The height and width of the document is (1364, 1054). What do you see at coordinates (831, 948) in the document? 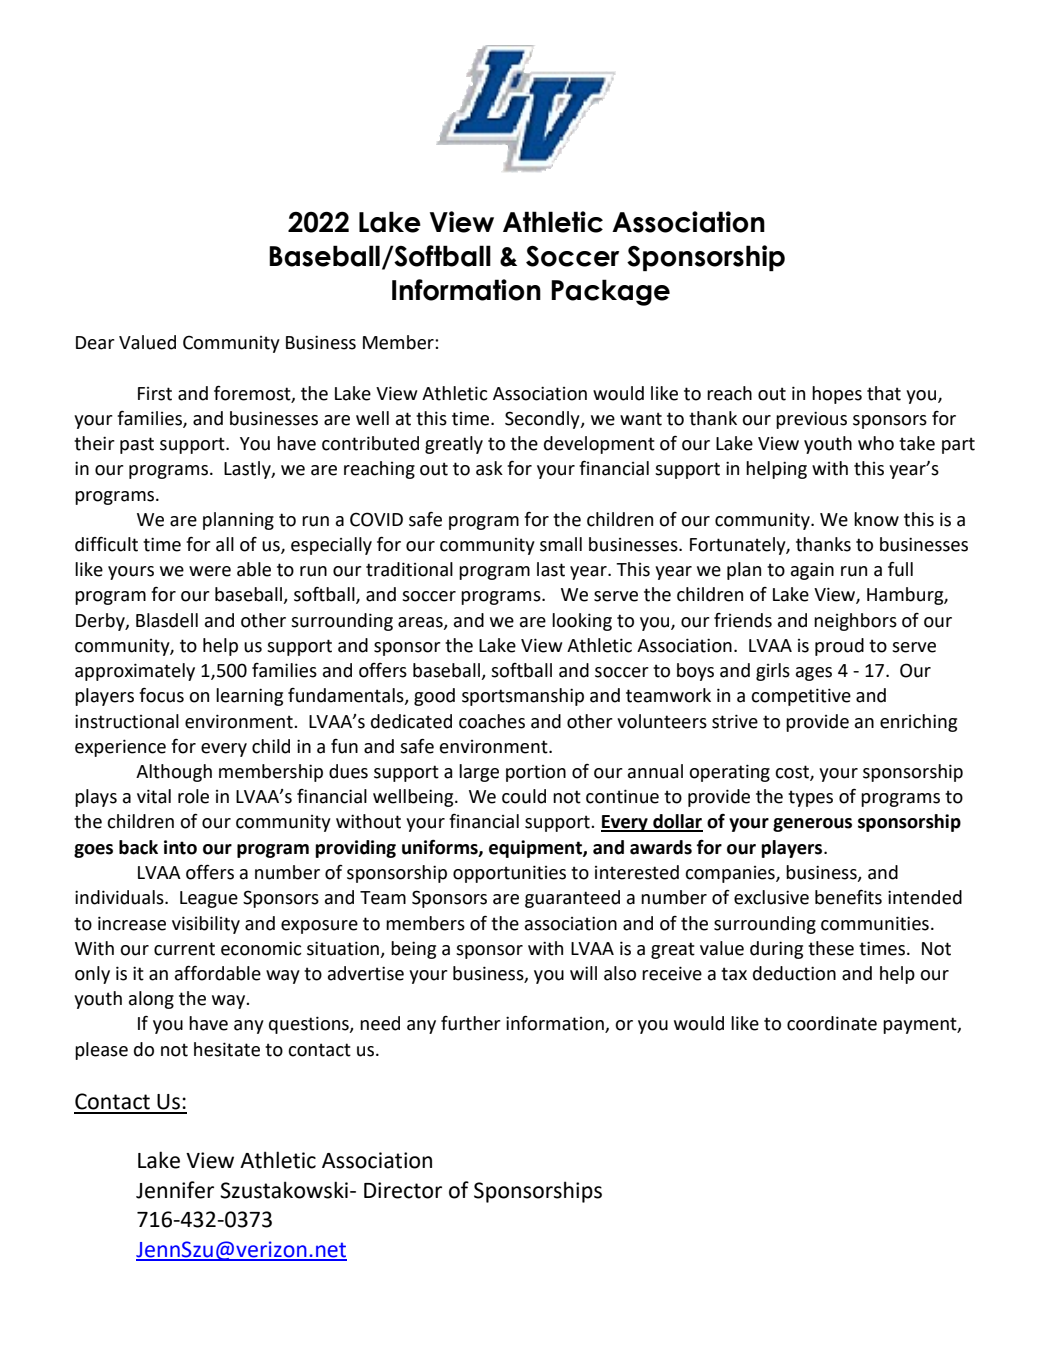
I see `these` at bounding box center [831, 948].
